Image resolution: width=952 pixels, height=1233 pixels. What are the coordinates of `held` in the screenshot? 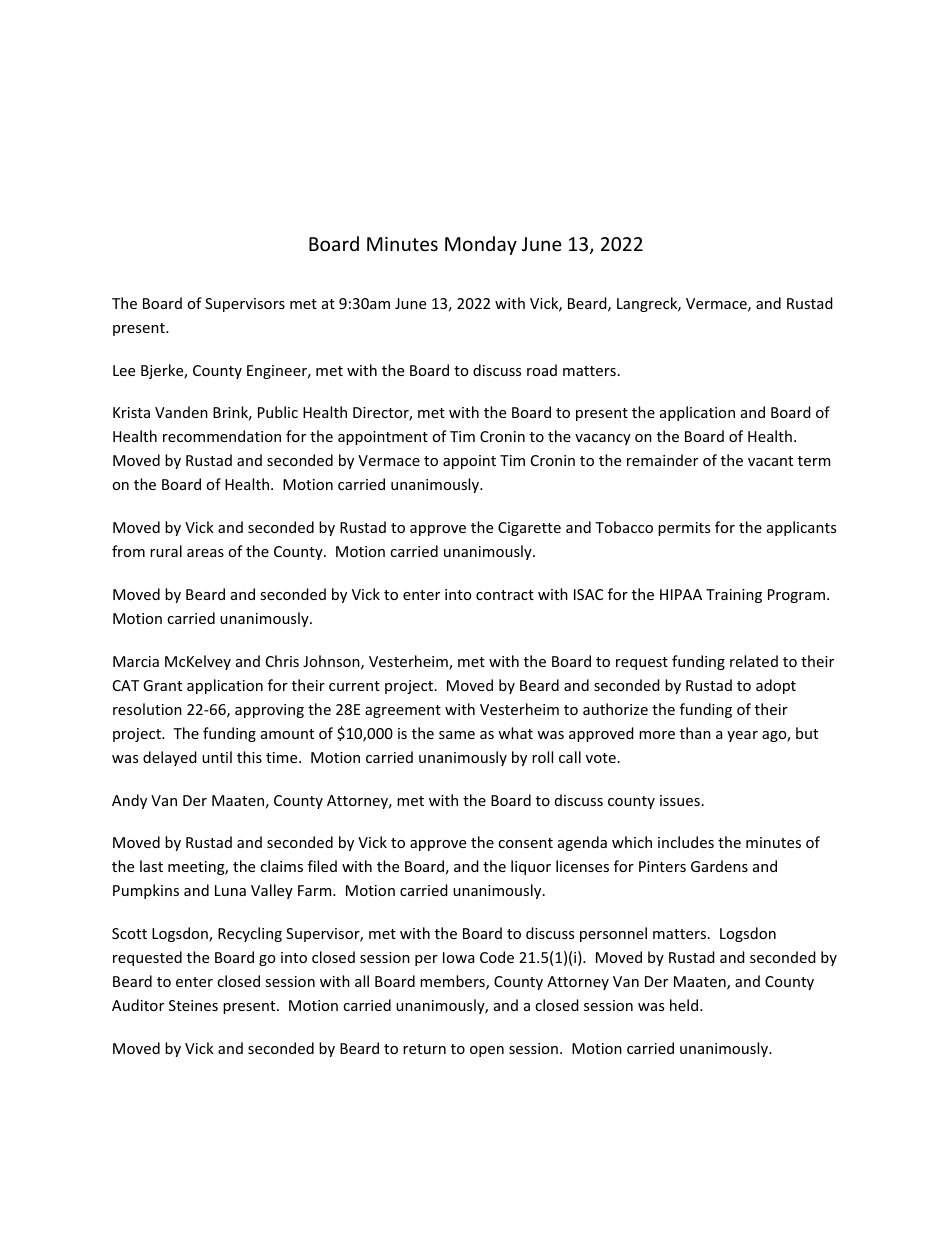 It's located at (684, 1005).
